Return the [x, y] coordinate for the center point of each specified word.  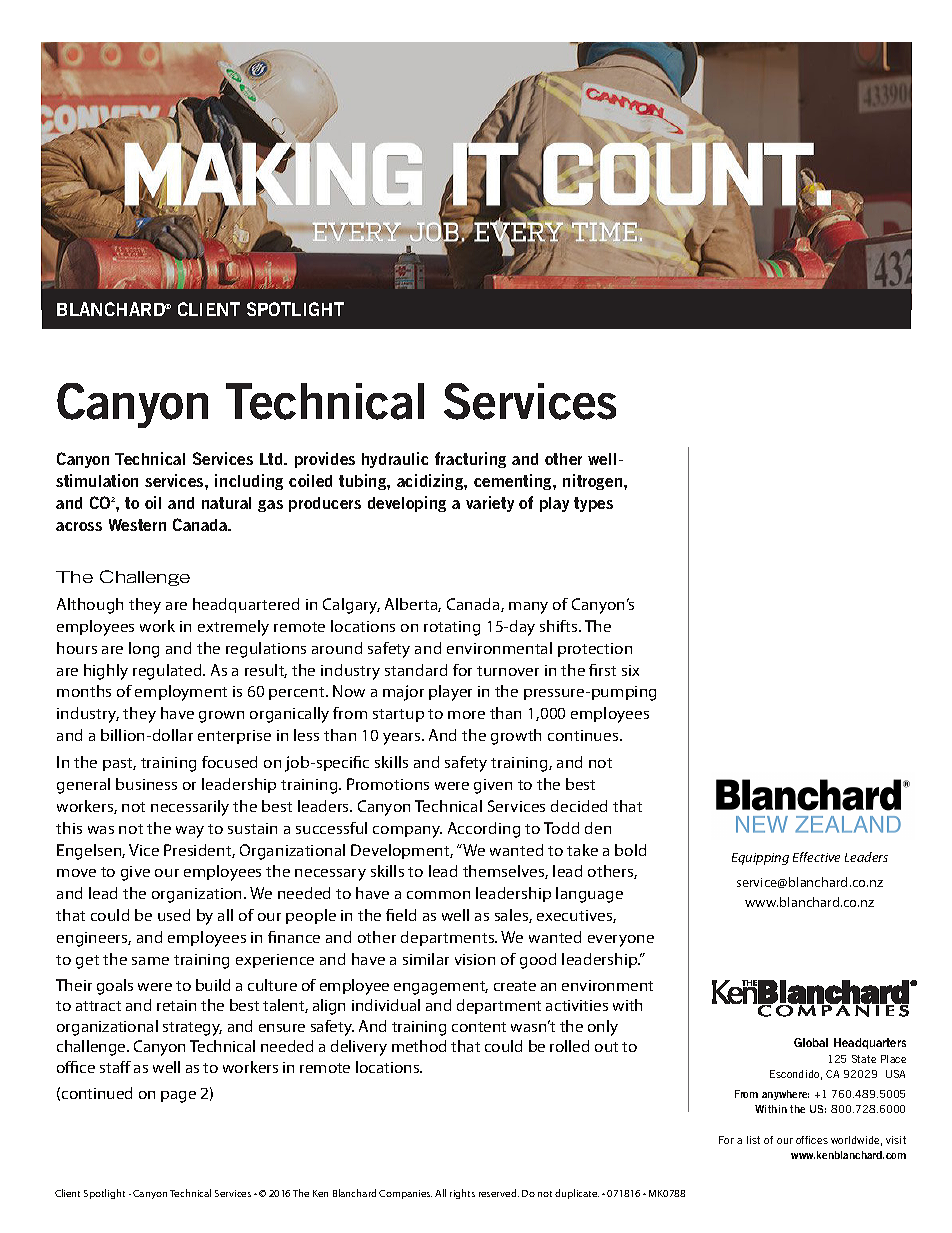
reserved [499, 1193]
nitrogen [594, 482]
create [515, 986]
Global [811, 1042]
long [144, 650]
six [630, 670]
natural [226, 503]
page [178, 1097]
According [484, 830]
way [190, 832]
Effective [816, 857]
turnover [508, 671]
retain [176, 1005]
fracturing [470, 460]
